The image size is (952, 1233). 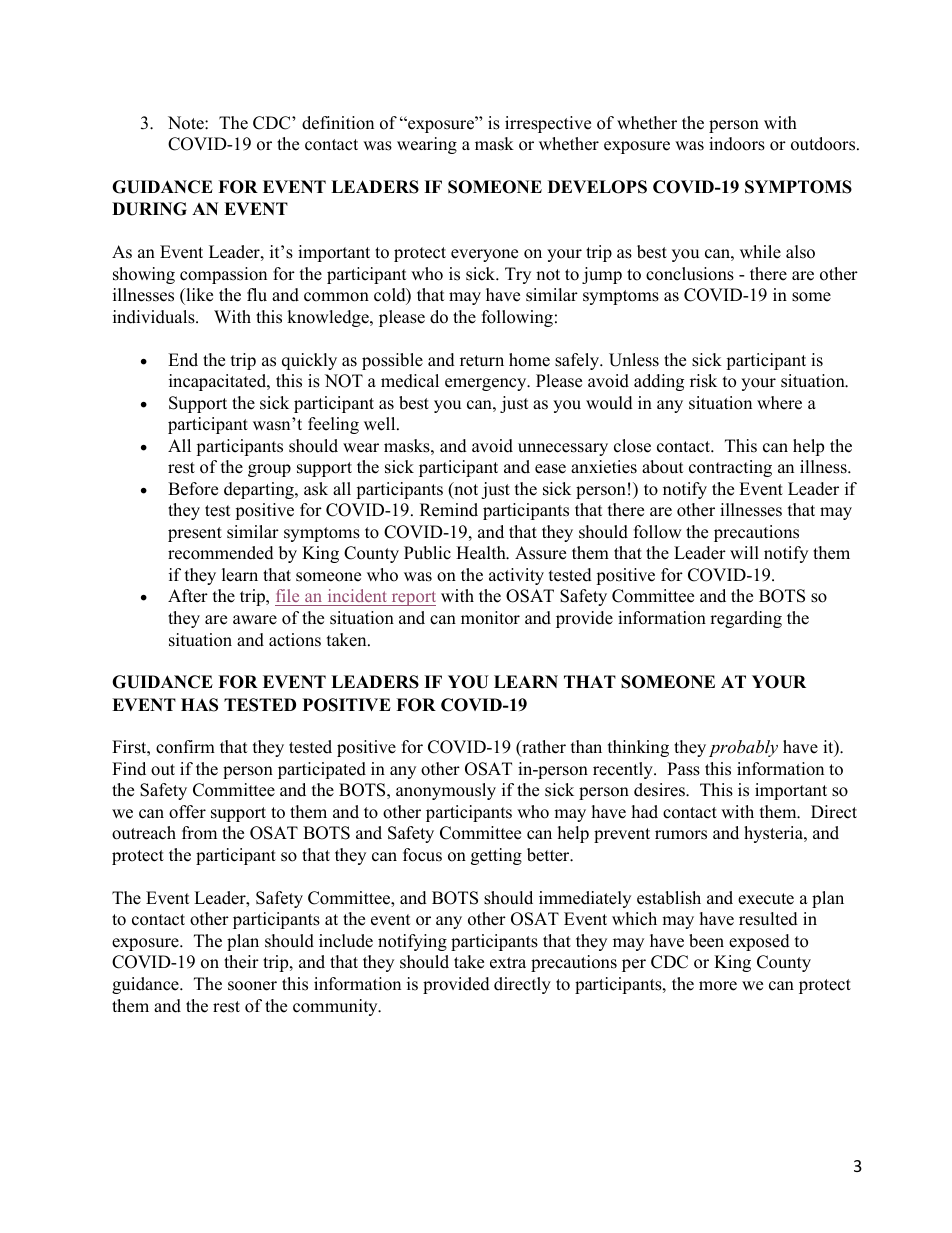 What do you see at coordinates (718, 986) in the document?
I see `more` at bounding box center [718, 986].
